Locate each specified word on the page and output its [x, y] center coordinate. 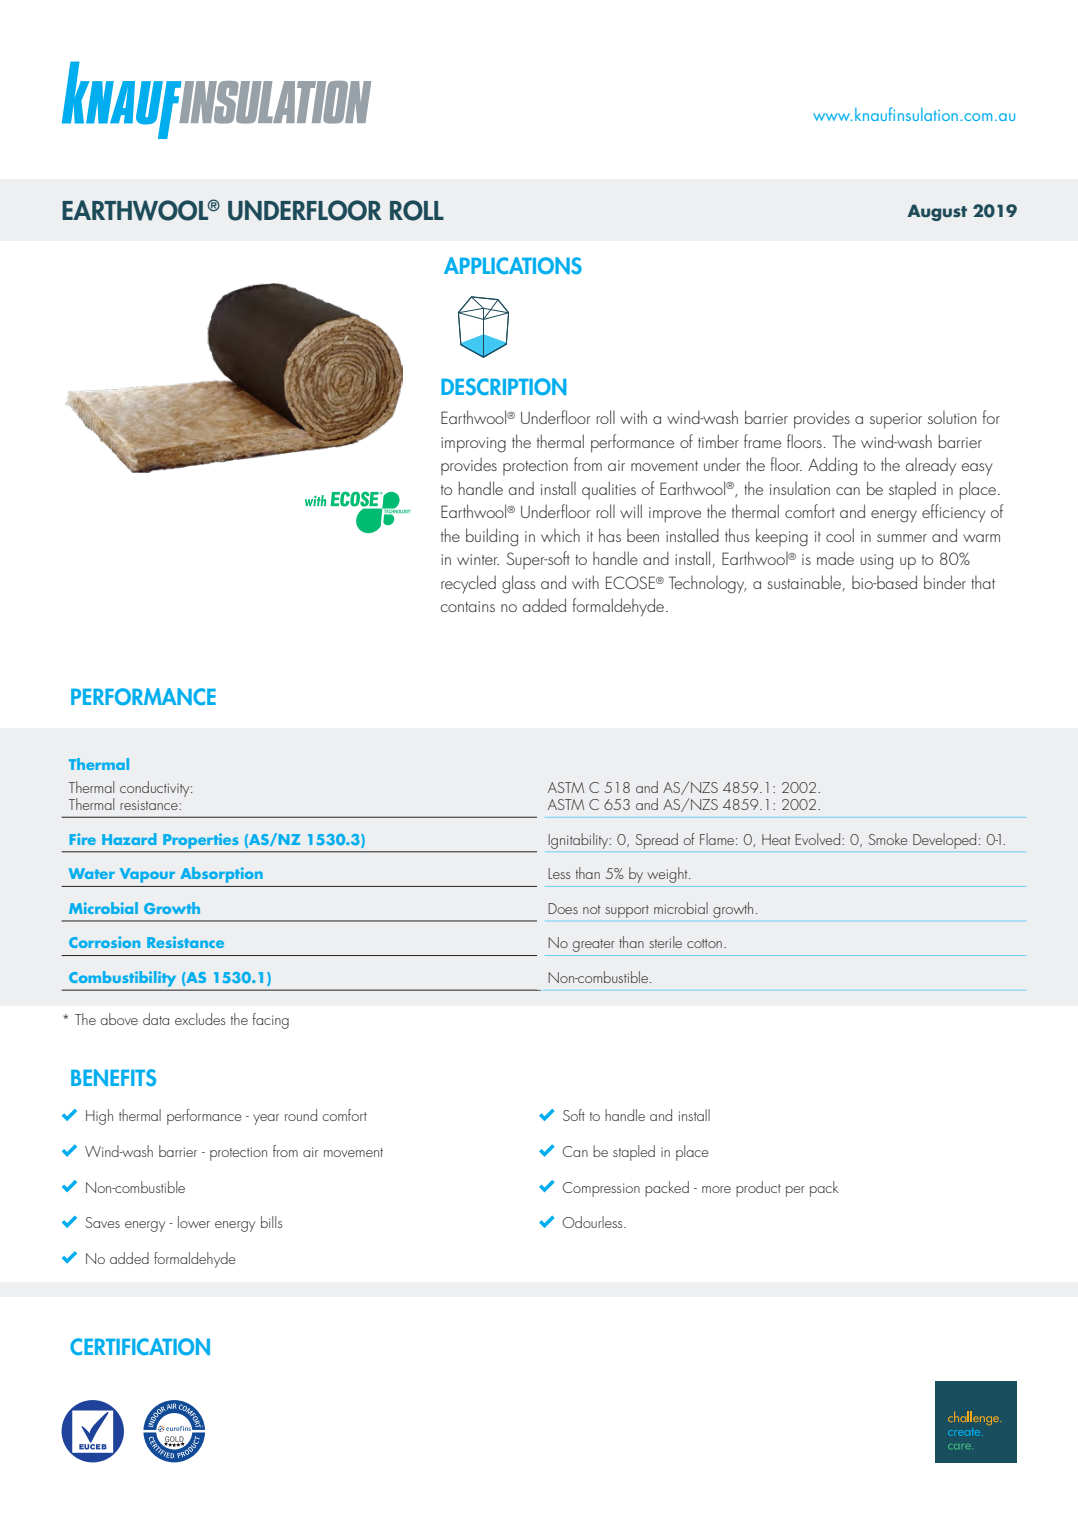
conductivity [156, 789]
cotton [704, 943]
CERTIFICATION [140, 1347]
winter [478, 559]
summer [902, 538]
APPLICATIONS [513, 266]
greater [594, 945]
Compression [601, 1189]
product [758, 1189]
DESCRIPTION [503, 387]
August [937, 212]
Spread [657, 841]
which [560, 535]
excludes [200, 1019]
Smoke [888, 839]
